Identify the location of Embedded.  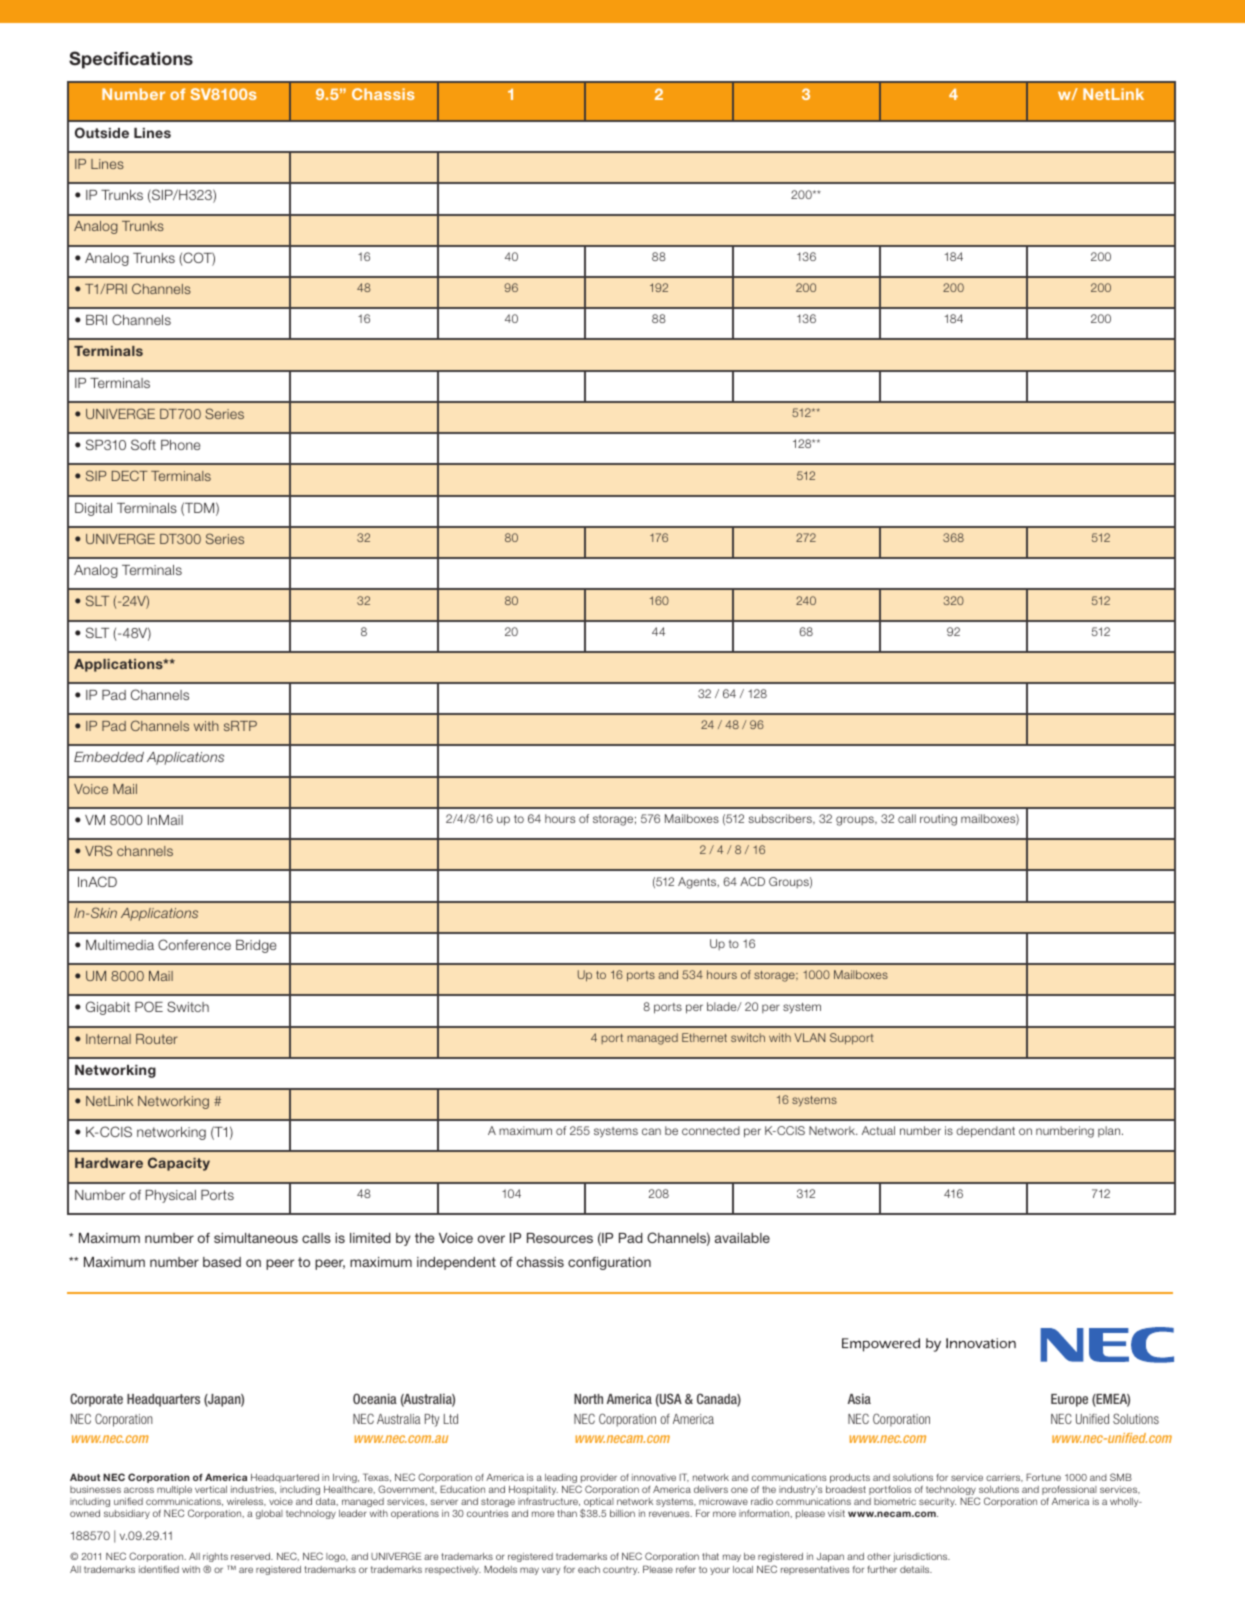
(109, 757).
